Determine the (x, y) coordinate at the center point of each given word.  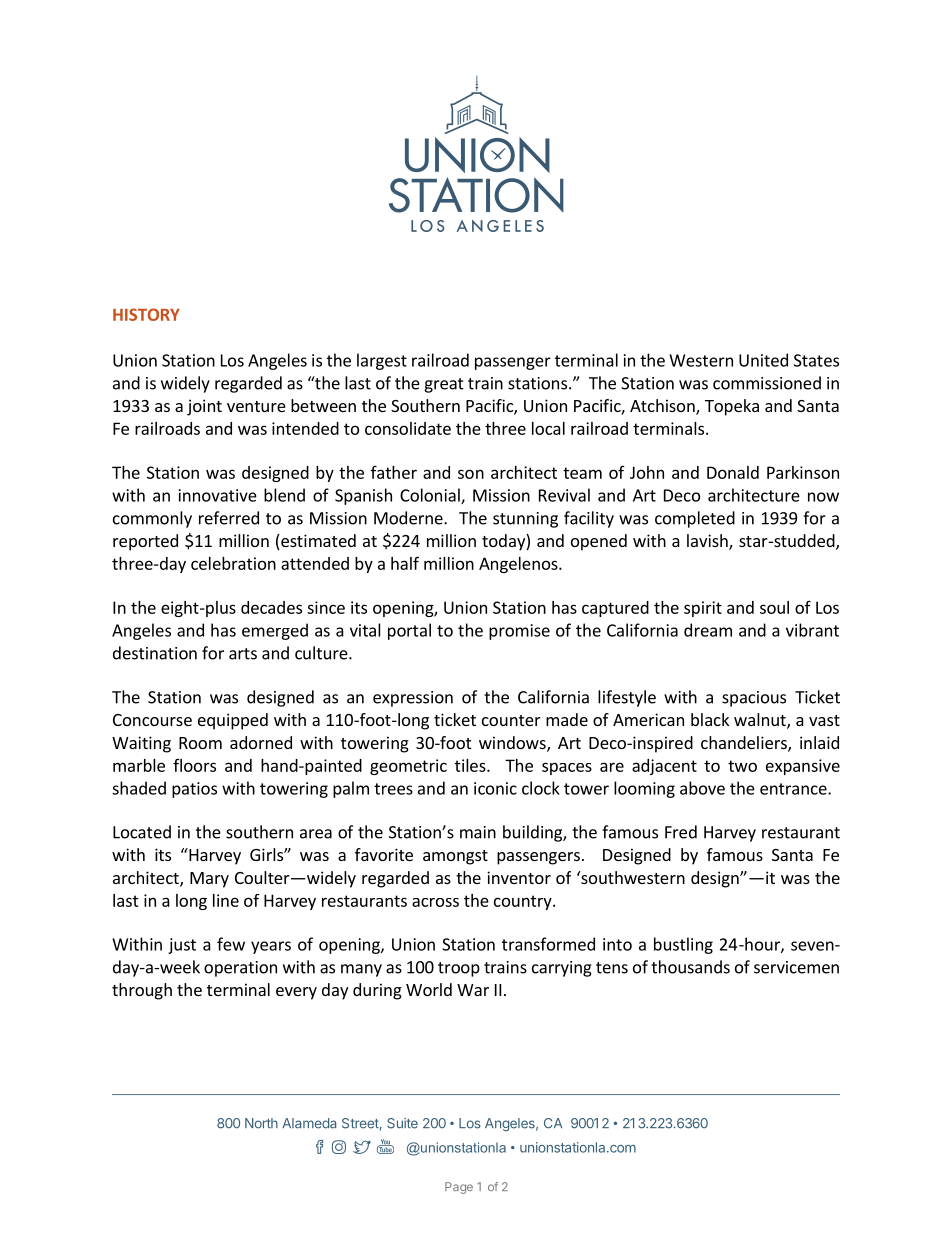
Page (459, 1188)
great (444, 385)
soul (774, 607)
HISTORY (146, 314)
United (763, 360)
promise (519, 632)
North (261, 1123)
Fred (681, 832)
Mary (209, 880)
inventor (519, 877)
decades (271, 607)
